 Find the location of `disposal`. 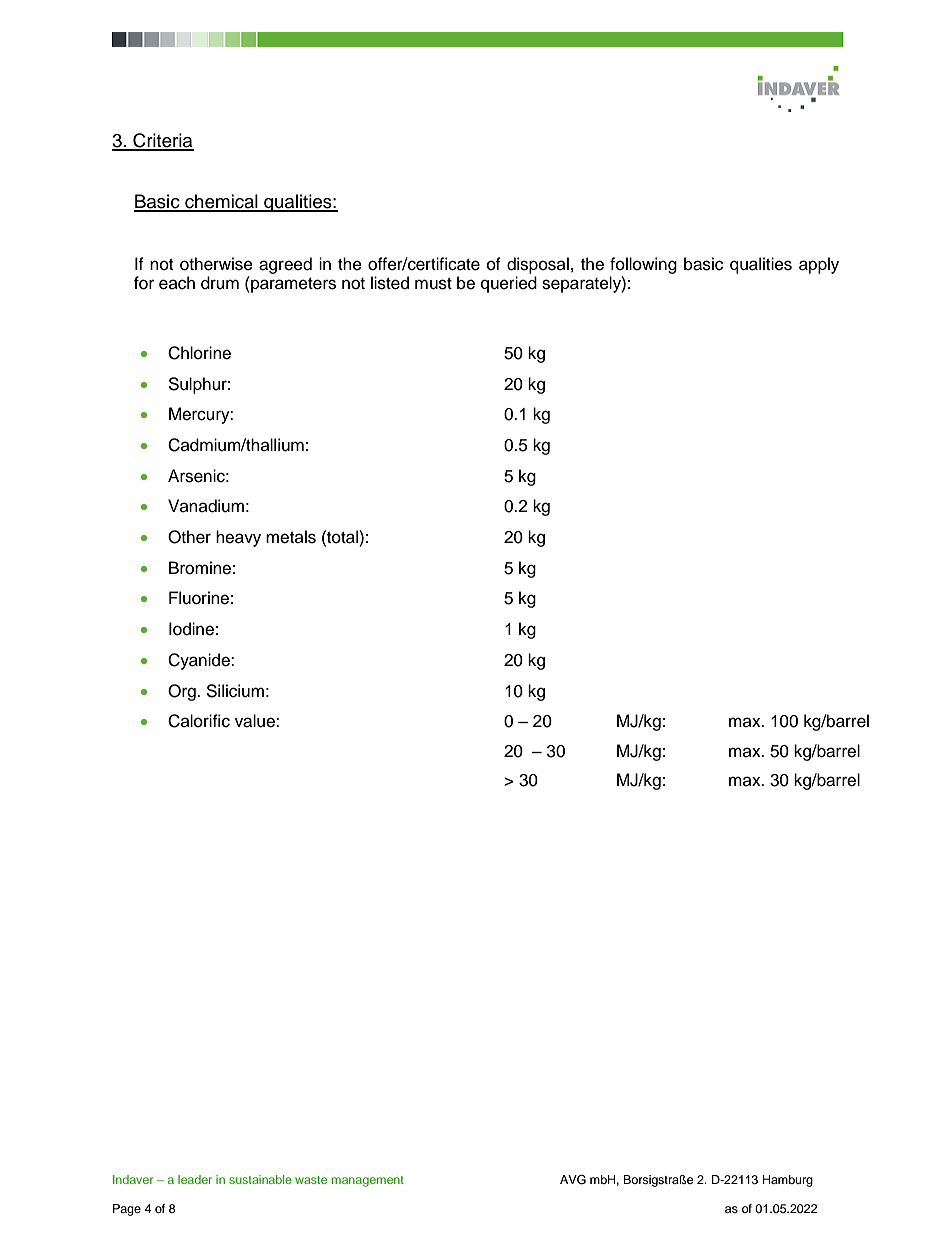

disposal is located at coordinates (538, 265).
